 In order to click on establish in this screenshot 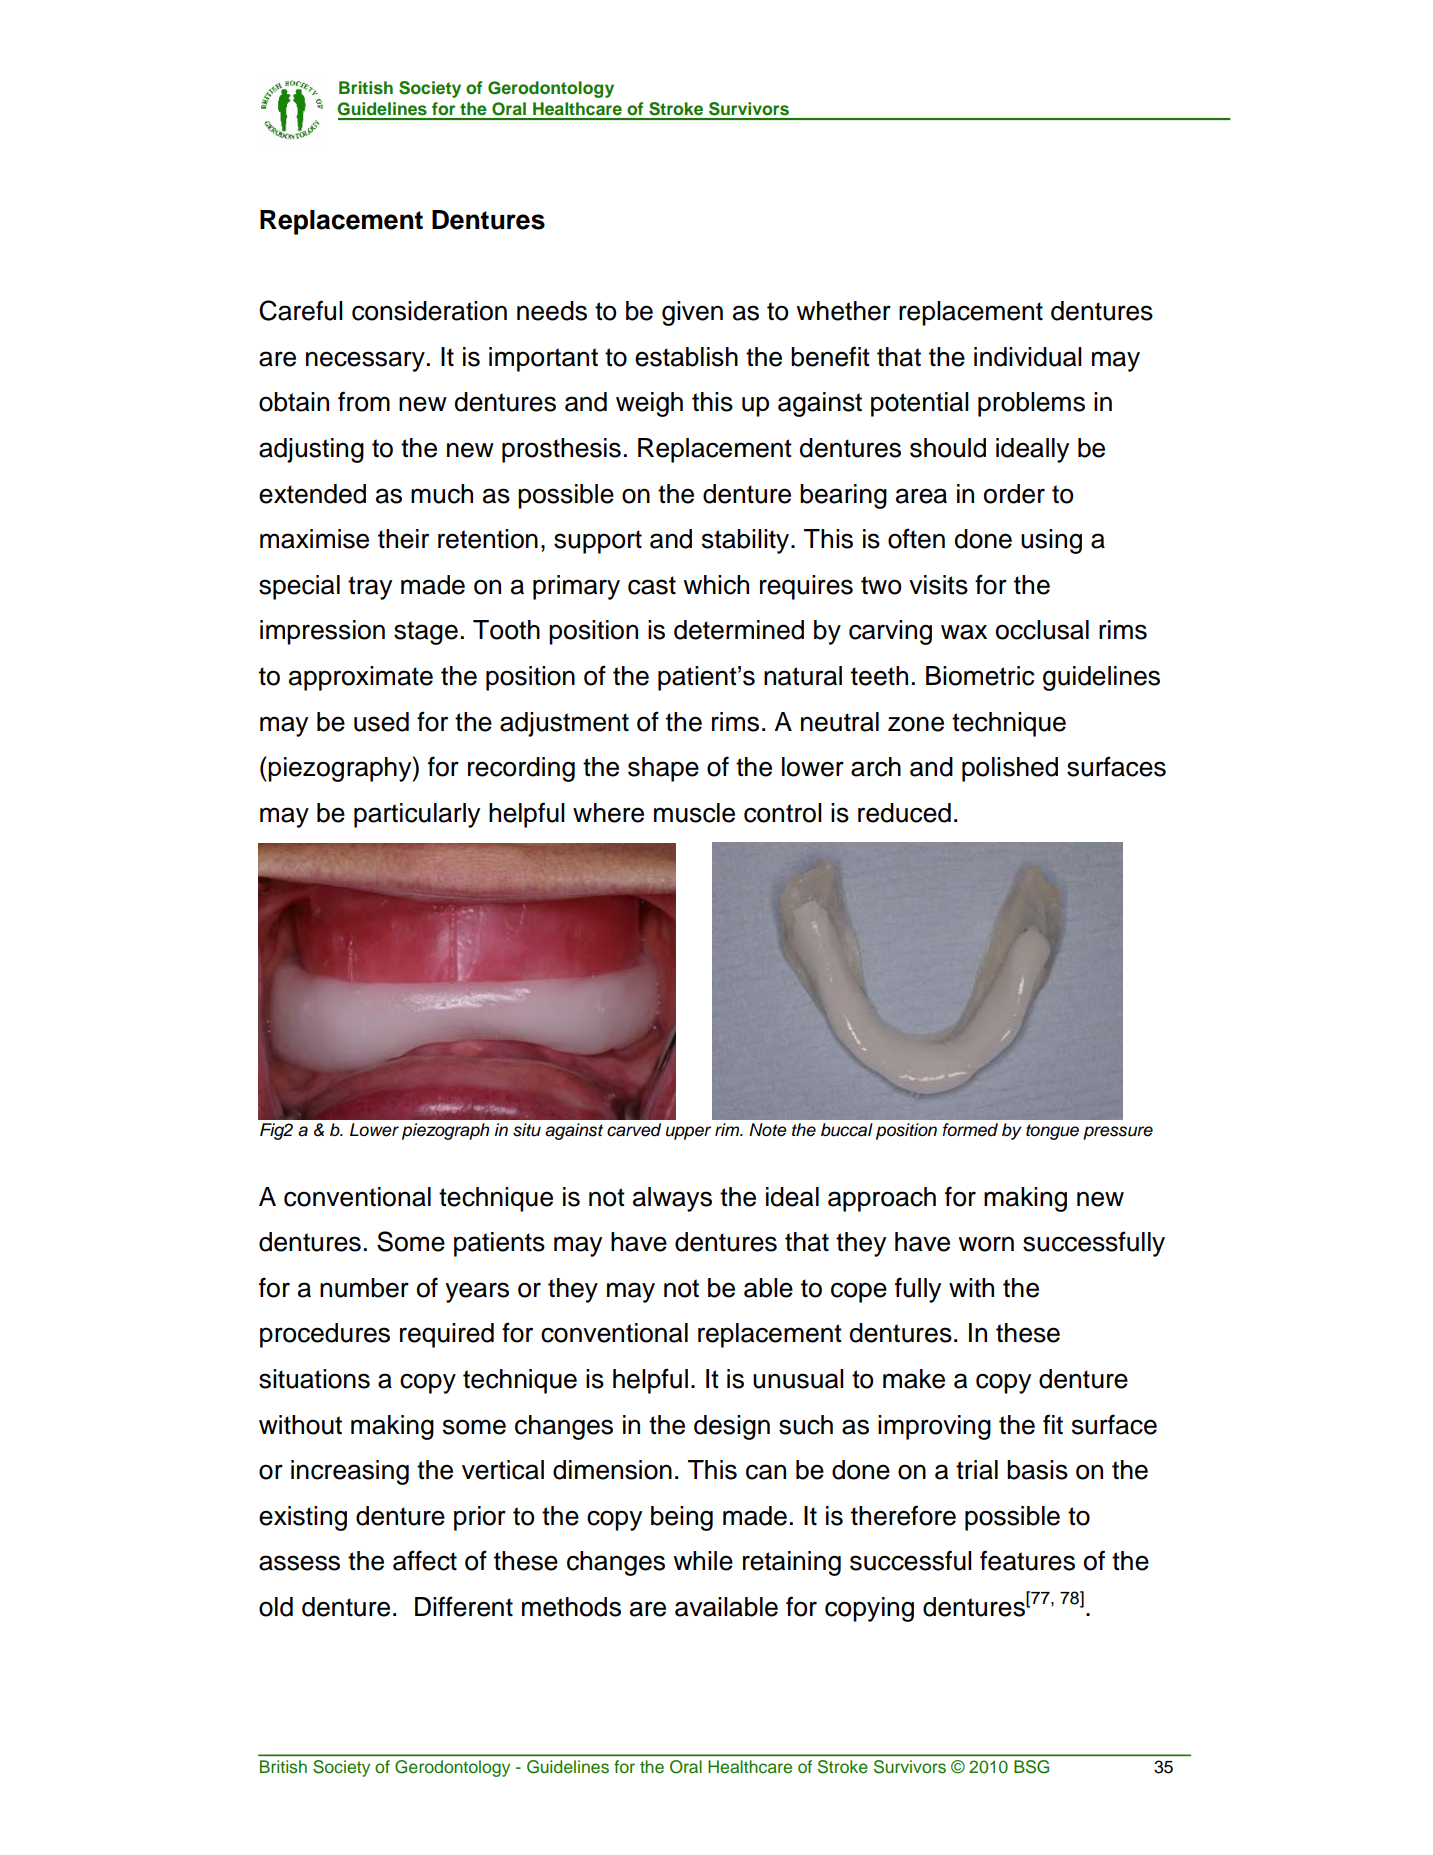, I will do `click(686, 357)`.
